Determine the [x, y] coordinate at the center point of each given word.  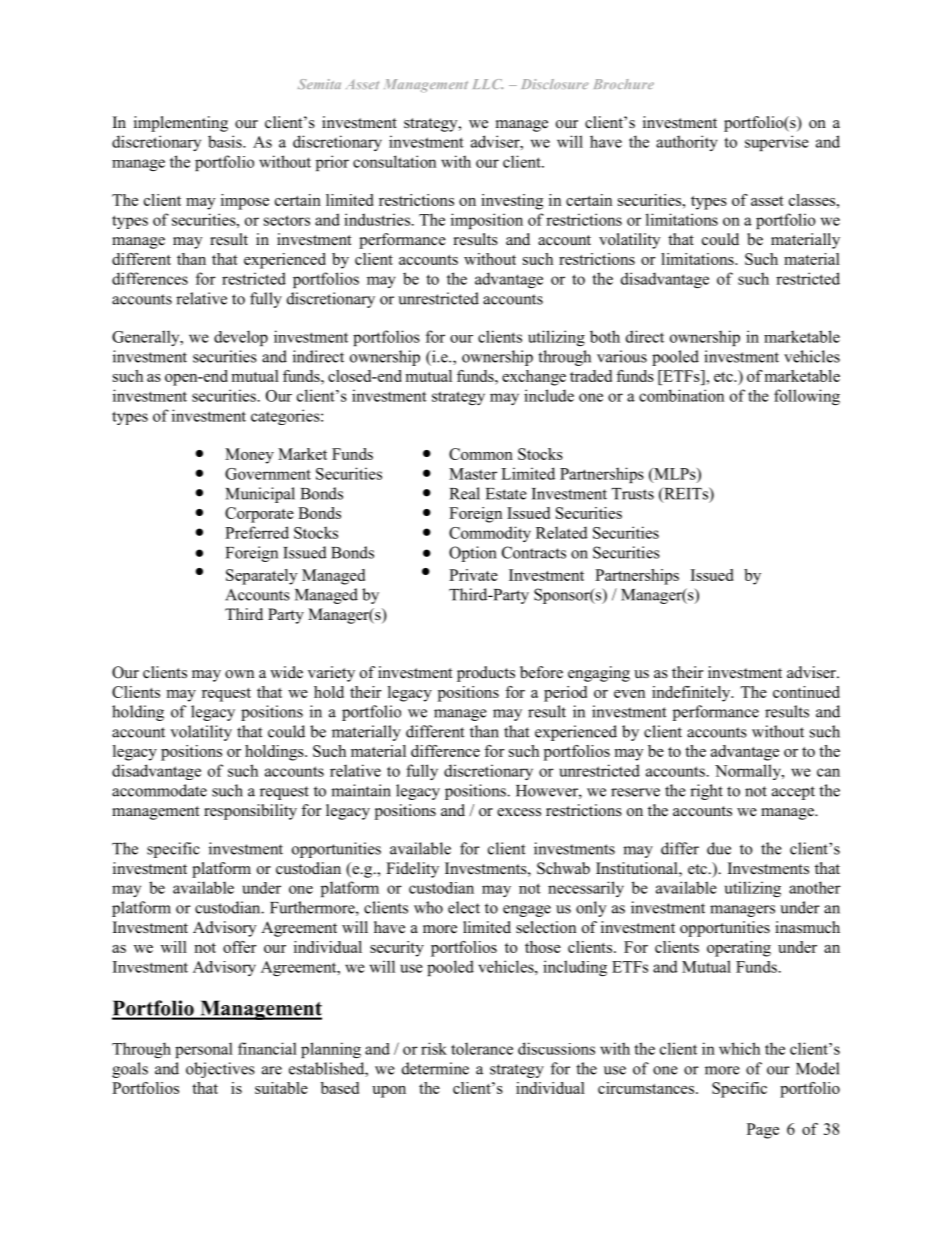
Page [763, 1131]
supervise [777, 143]
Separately [261, 577]
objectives [220, 1070]
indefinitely [692, 694]
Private [473, 575]
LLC [488, 84]
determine [435, 1068]
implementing [181, 124]
